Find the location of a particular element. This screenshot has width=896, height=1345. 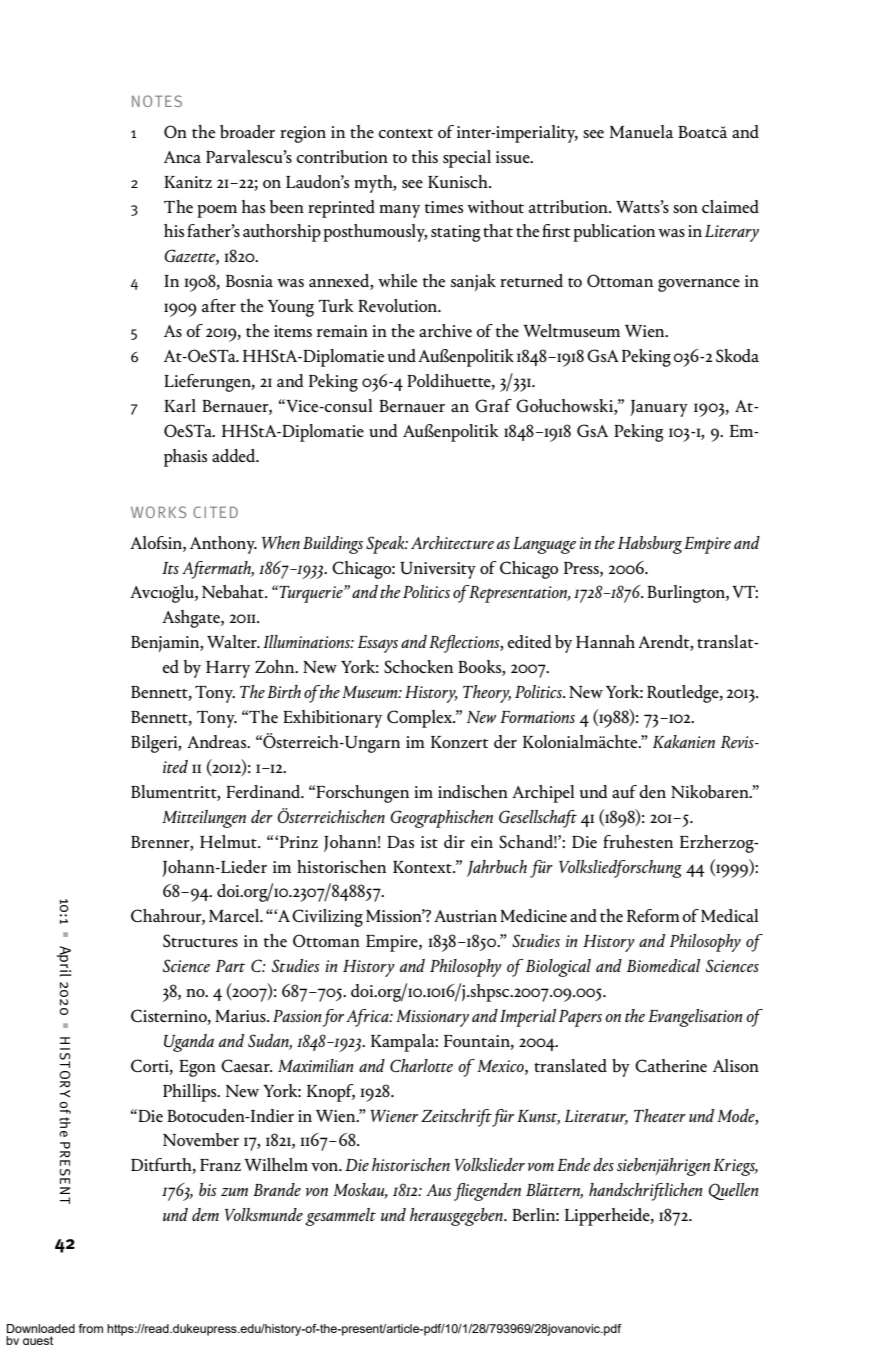

Structures is located at coordinates (200, 940).
